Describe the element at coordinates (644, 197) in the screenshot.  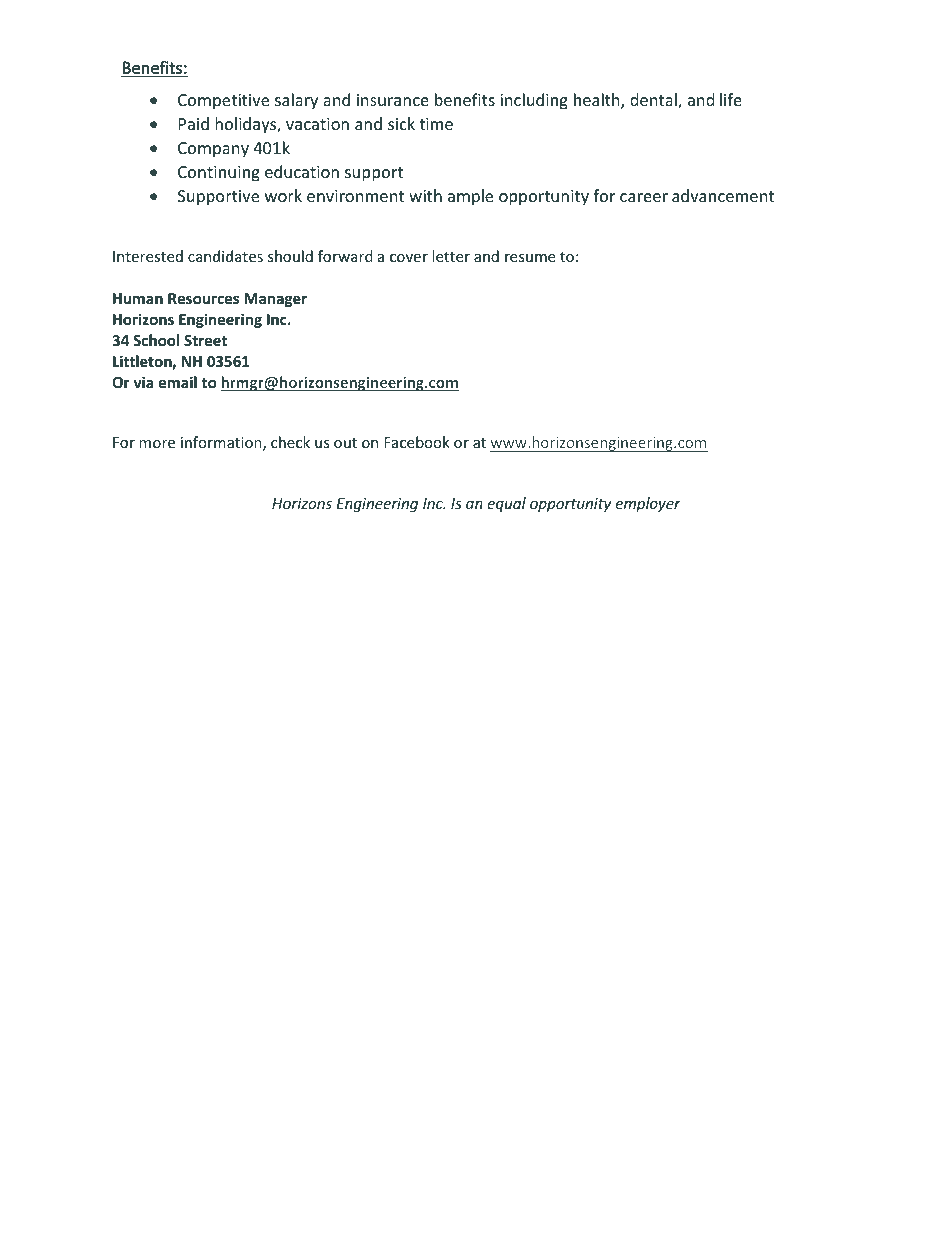
I see `career` at that location.
